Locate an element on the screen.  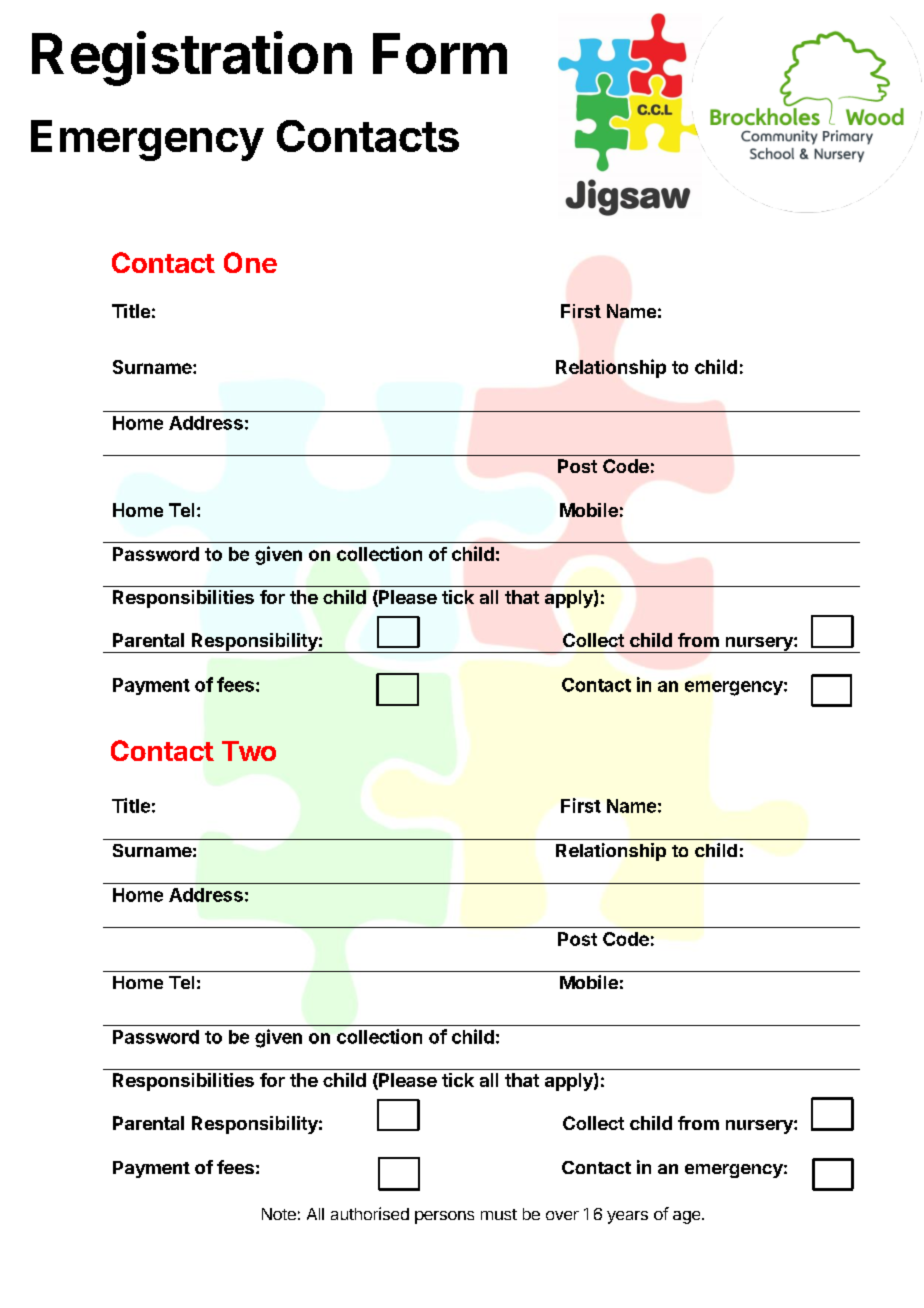
Registration is located at coordinates (192, 58).
